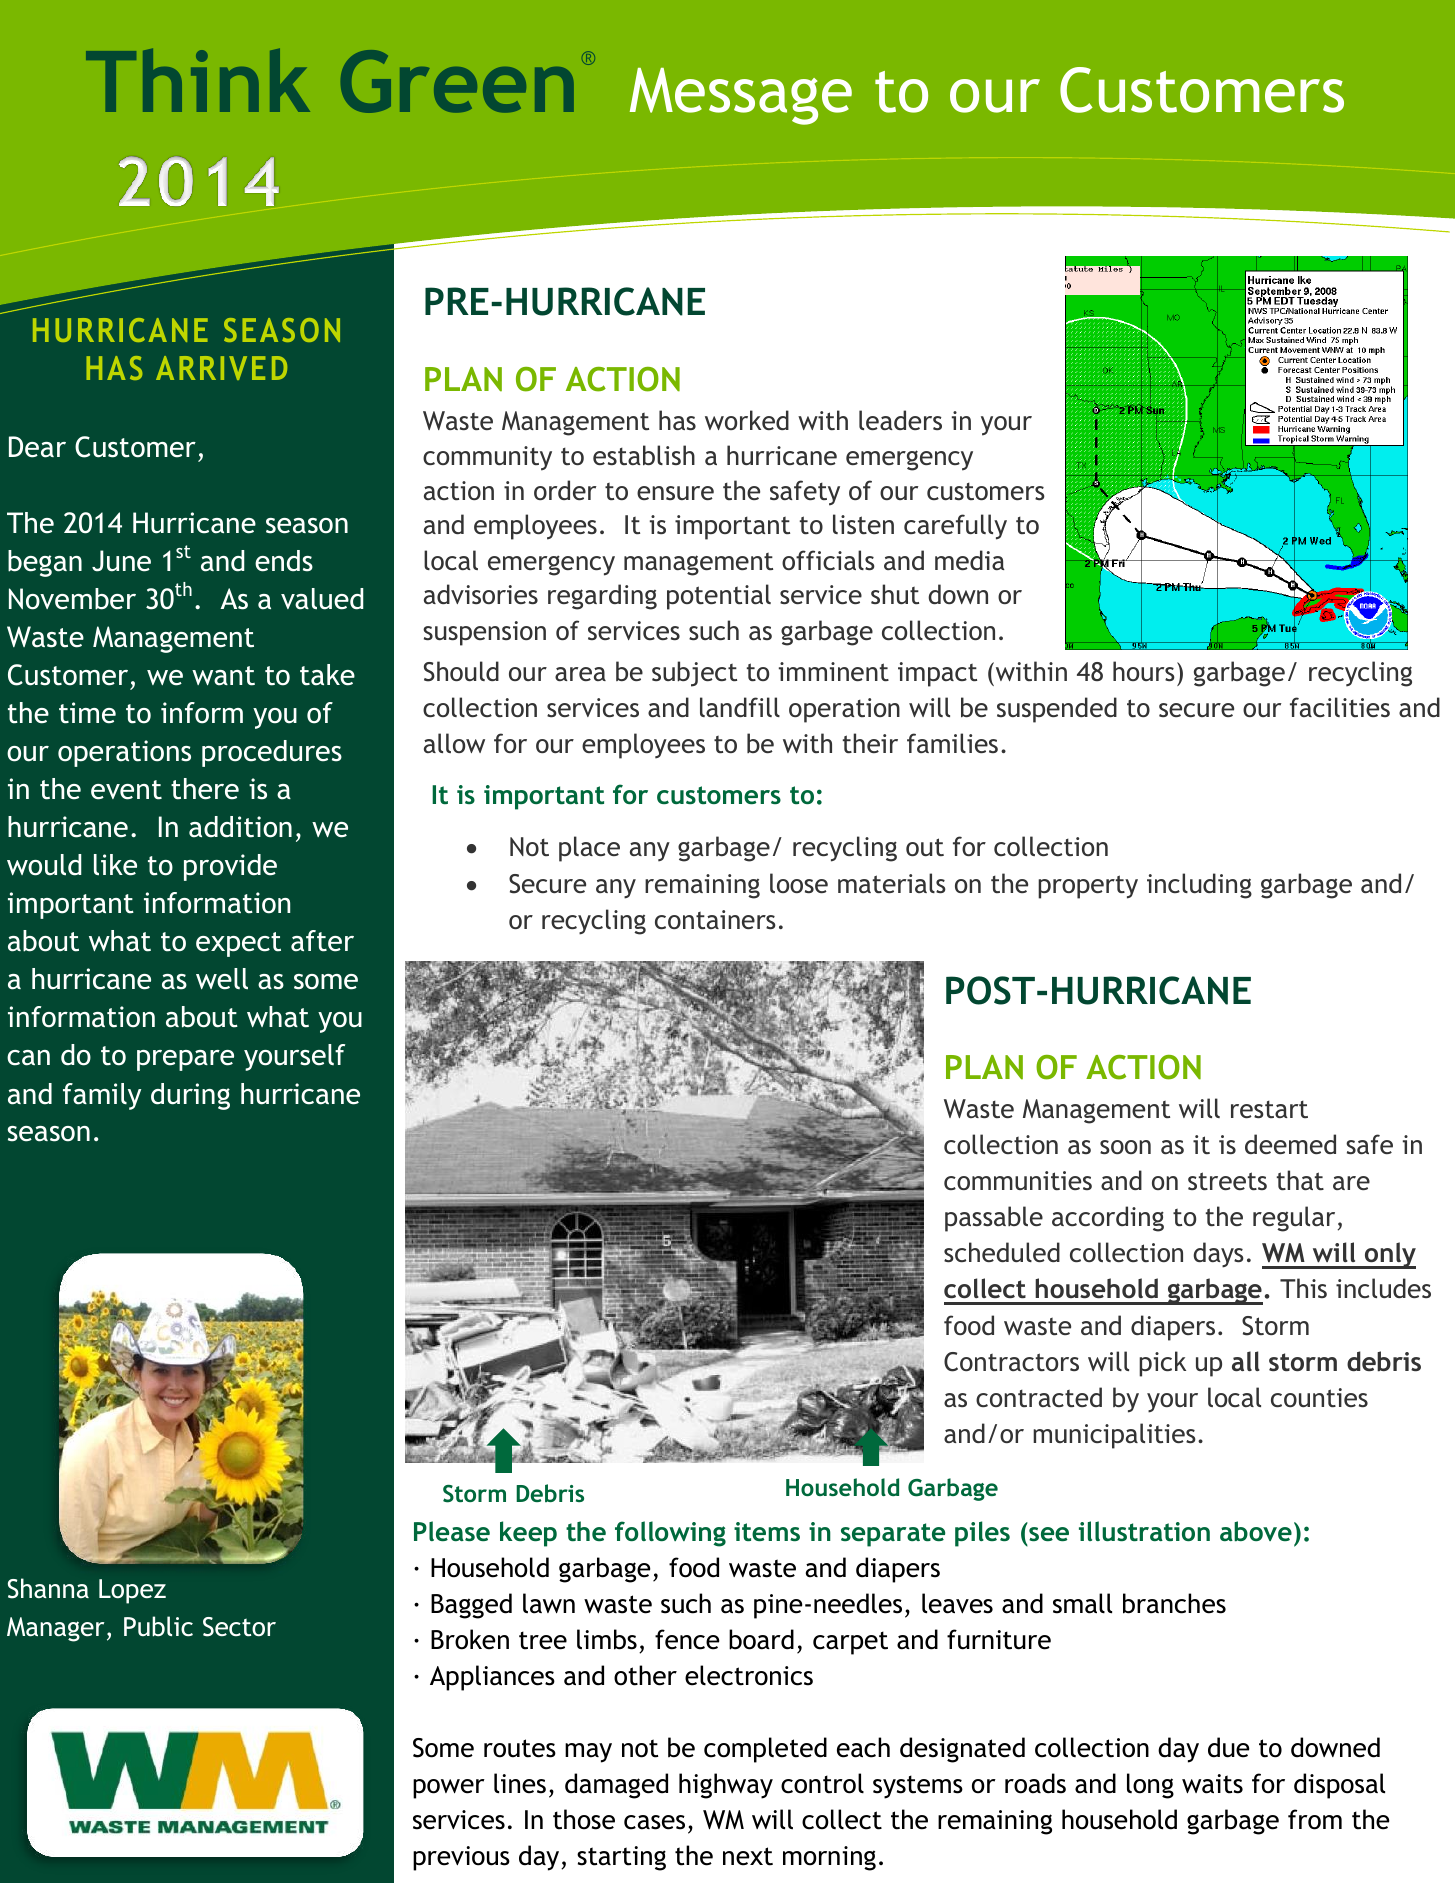  What do you see at coordinates (449, 1789) in the screenshot?
I see `power` at bounding box center [449, 1789].
